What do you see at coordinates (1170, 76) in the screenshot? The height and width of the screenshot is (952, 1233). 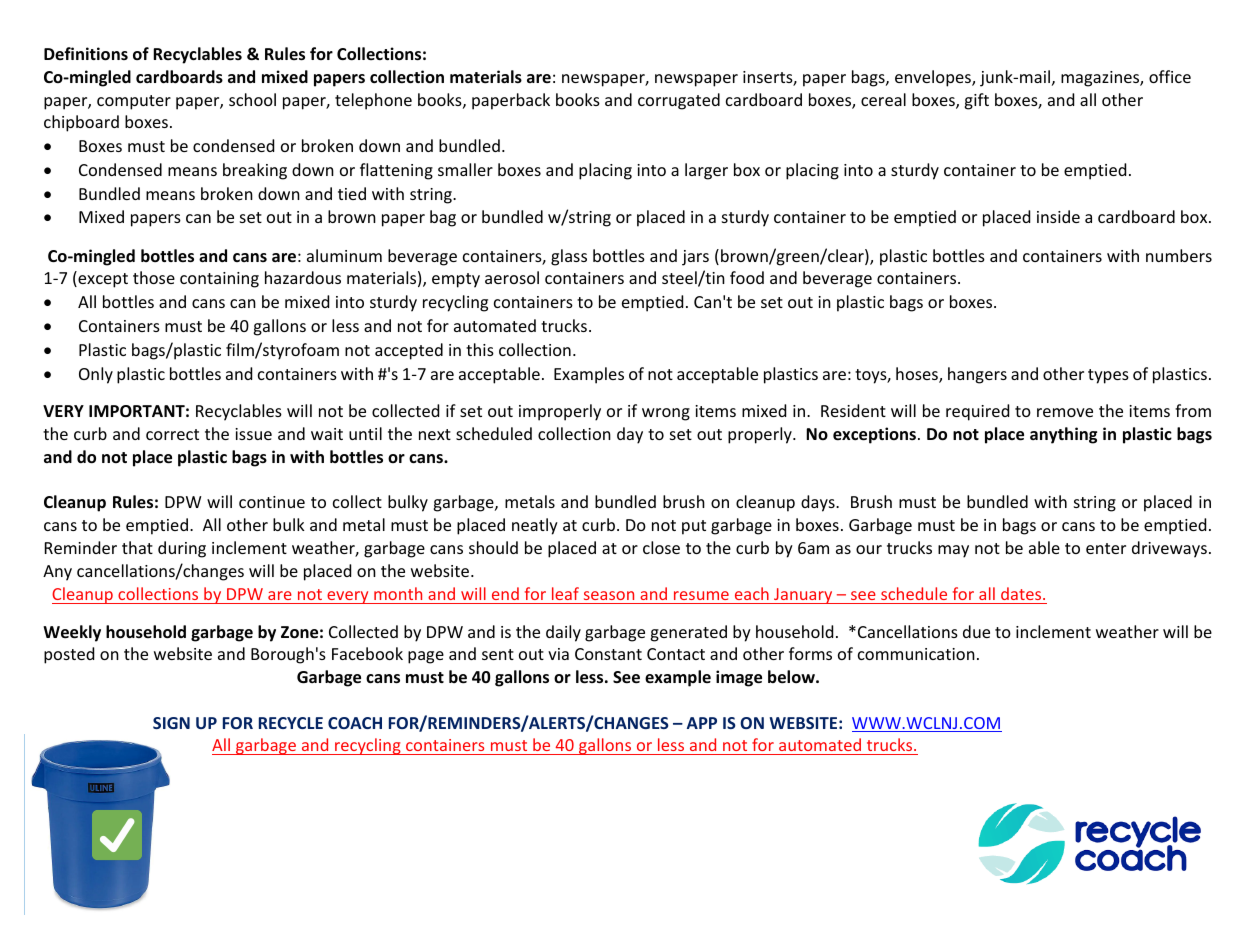 I see `office` at bounding box center [1170, 76].
